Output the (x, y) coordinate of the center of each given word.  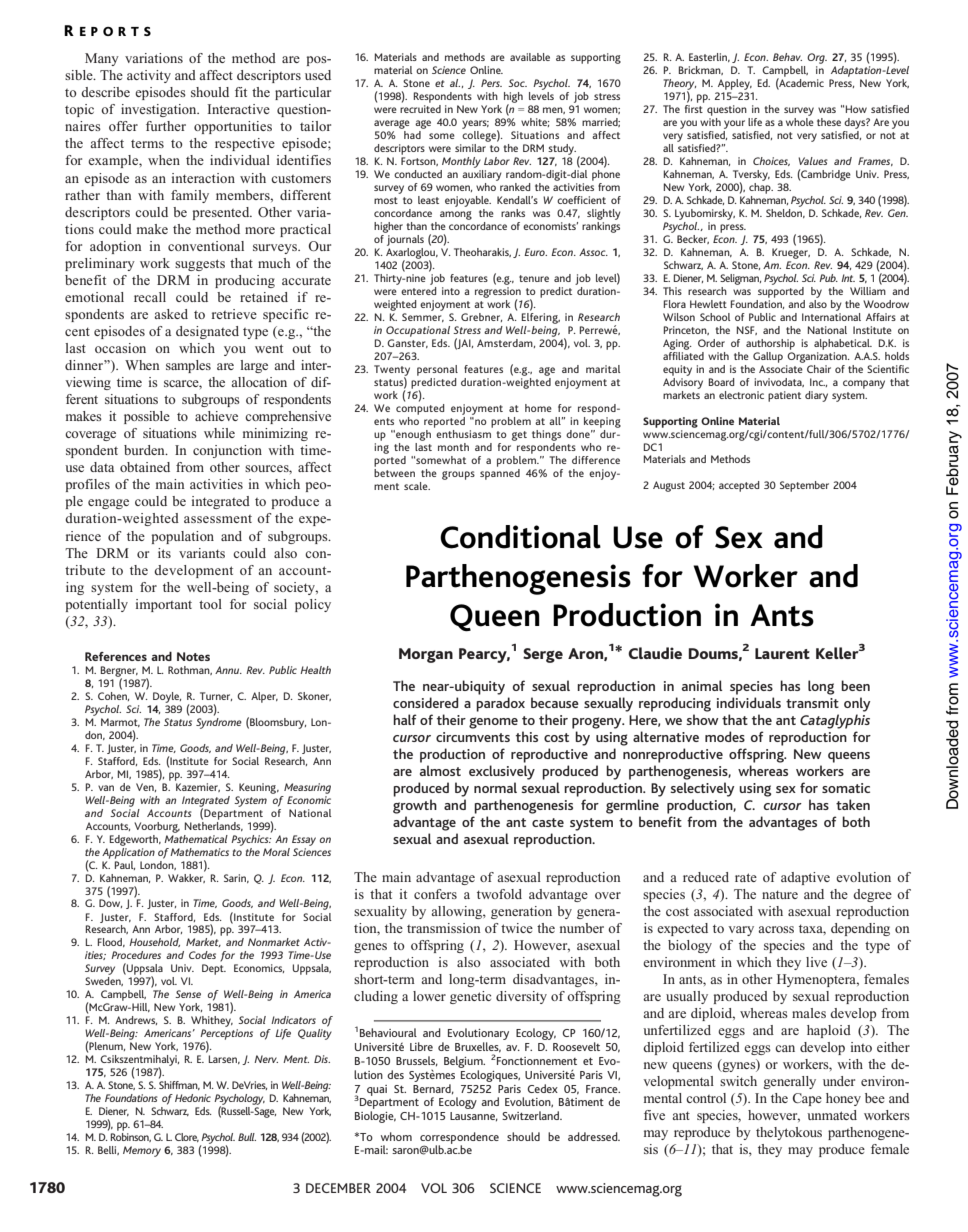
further (166, 126)
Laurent (782, 653)
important (164, 605)
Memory (142, 1151)
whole (800, 120)
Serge (543, 655)
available (530, 57)
